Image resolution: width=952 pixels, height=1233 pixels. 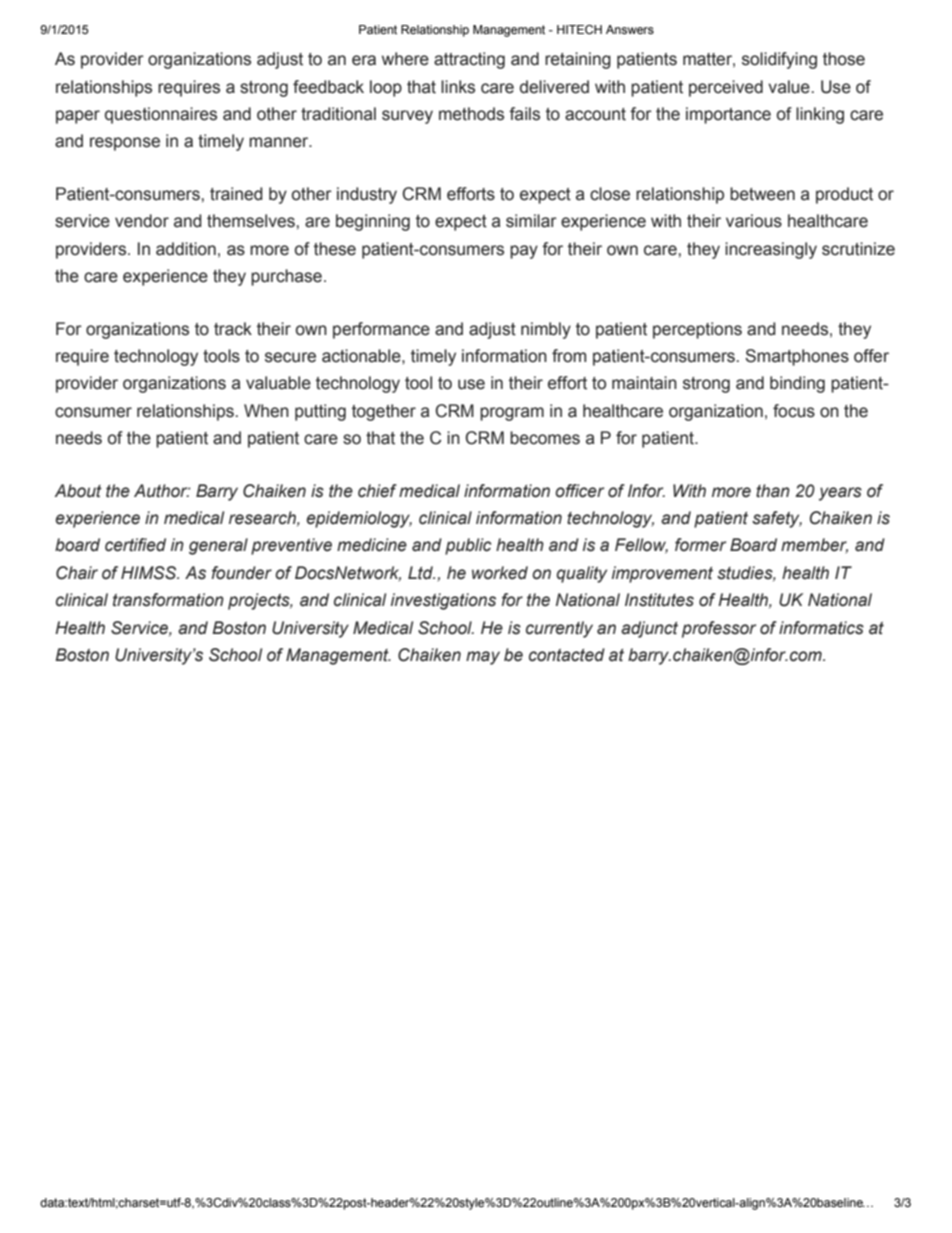 I want to click on similar, so click(x=531, y=221).
